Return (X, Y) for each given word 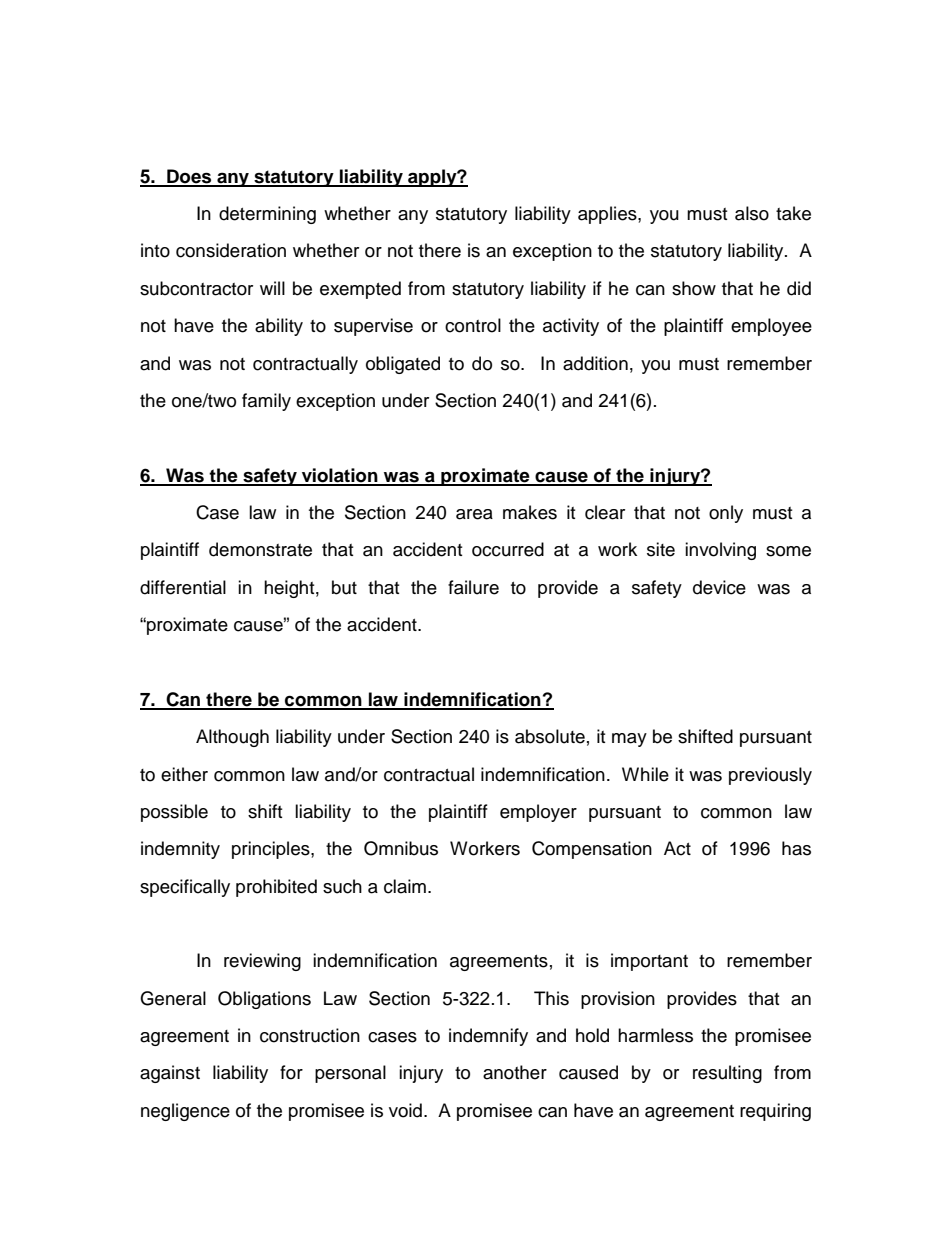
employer (538, 813)
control (473, 325)
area (474, 514)
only (726, 514)
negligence (185, 1112)
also (752, 213)
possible (174, 813)
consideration (231, 250)
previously (770, 776)
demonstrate (260, 549)
